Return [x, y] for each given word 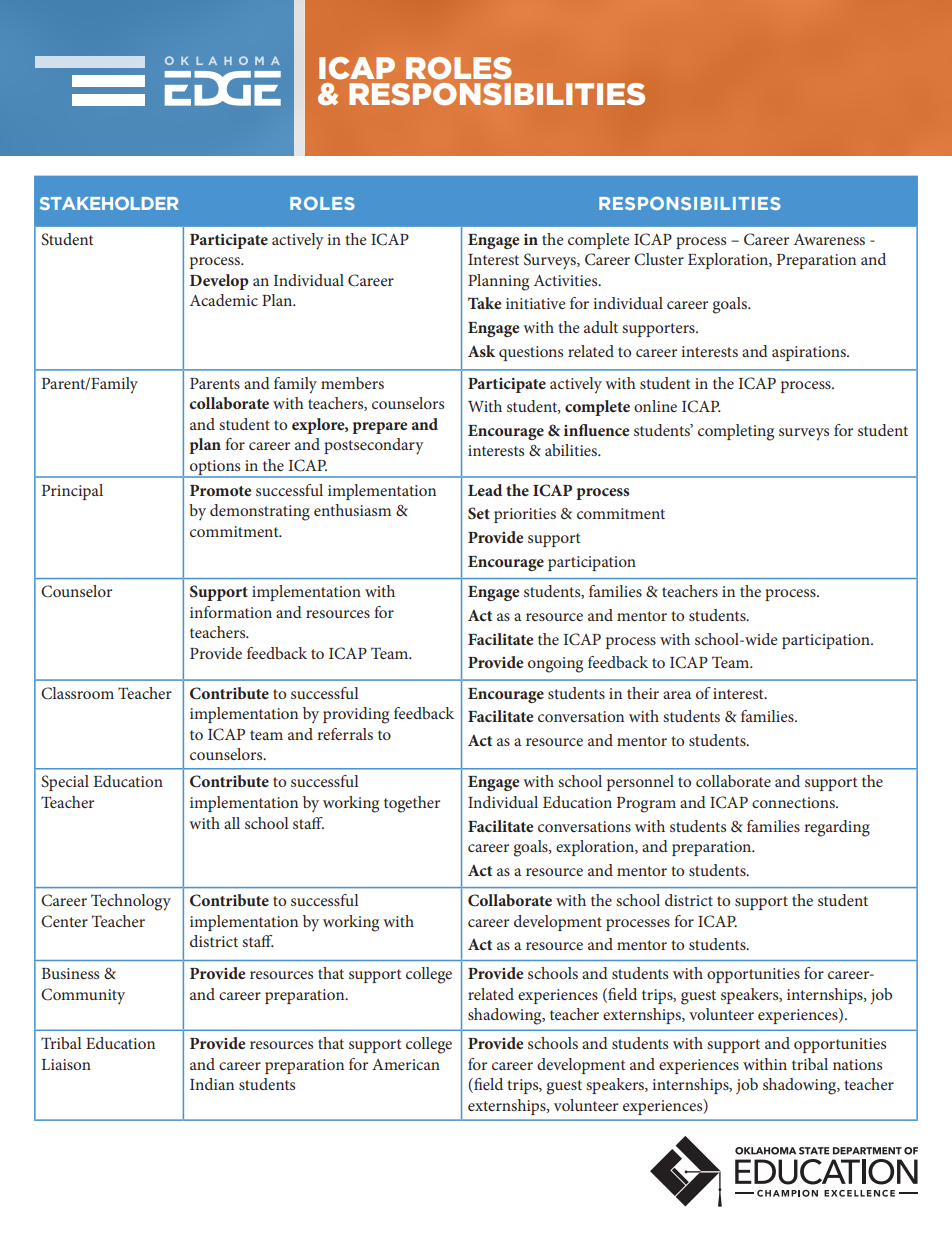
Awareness [829, 239]
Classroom [77, 693]
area [677, 695]
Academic [224, 300]
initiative [536, 303]
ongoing [555, 665]
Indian [212, 1084]
